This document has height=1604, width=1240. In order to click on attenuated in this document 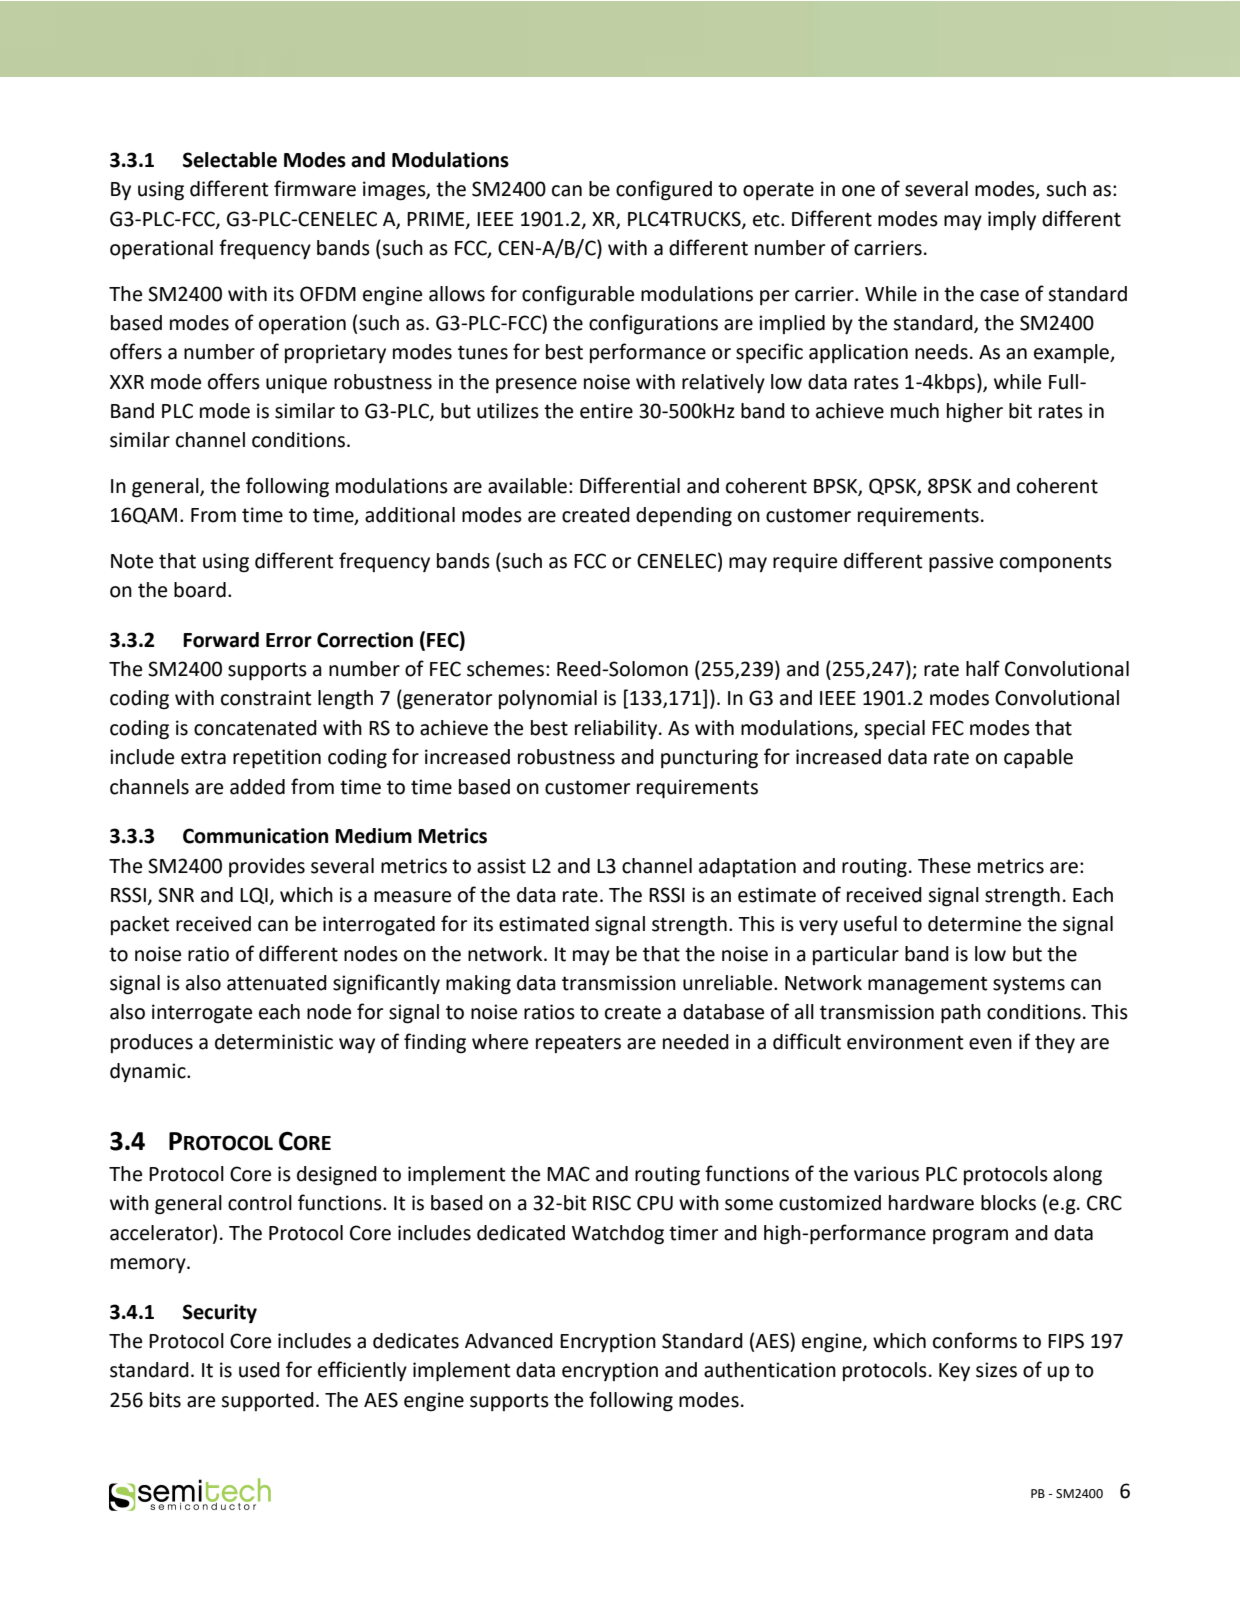, I will do `click(277, 983)`.
